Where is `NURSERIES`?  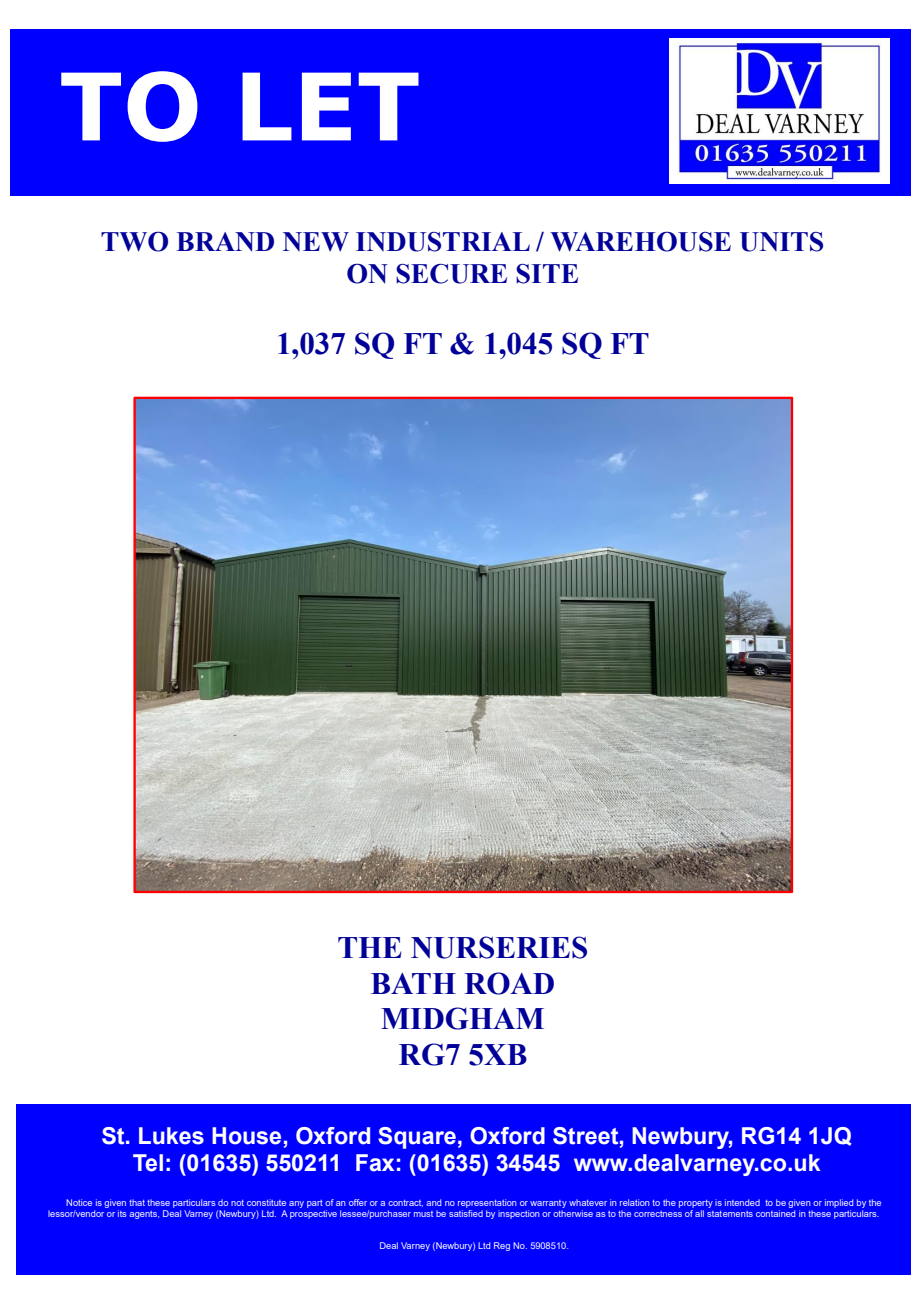
NURSERIES is located at coordinates (499, 947).
